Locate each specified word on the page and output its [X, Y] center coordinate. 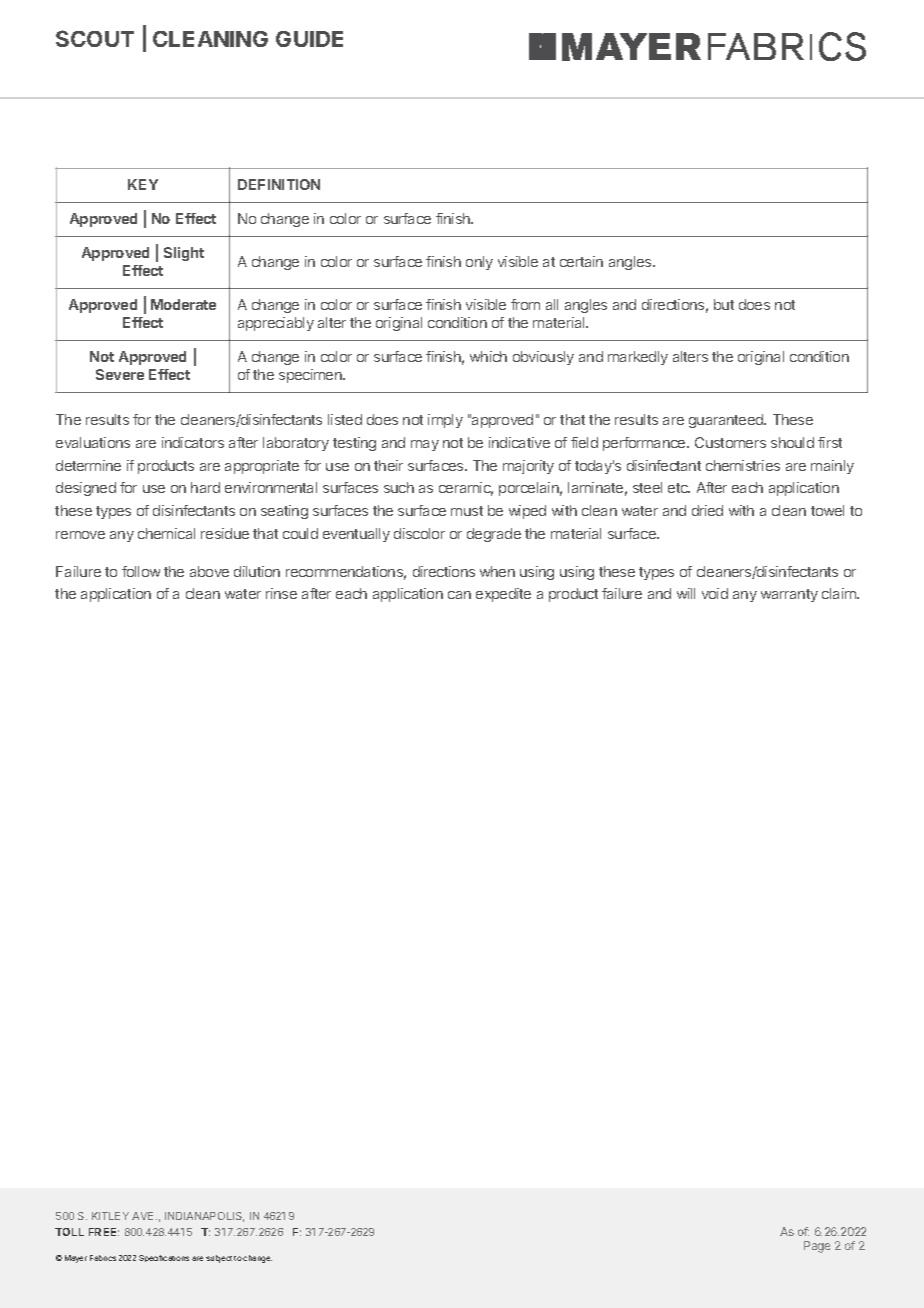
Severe [120, 374]
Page [817, 1247]
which [488, 356]
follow [141, 571]
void [715, 593]
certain [581, 261]
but [724, 304]
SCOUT [95, 38]
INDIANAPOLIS [204, 1217]
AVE [144, 1216]
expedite [503, 595]
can [459, 595]
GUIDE [309, 39]
